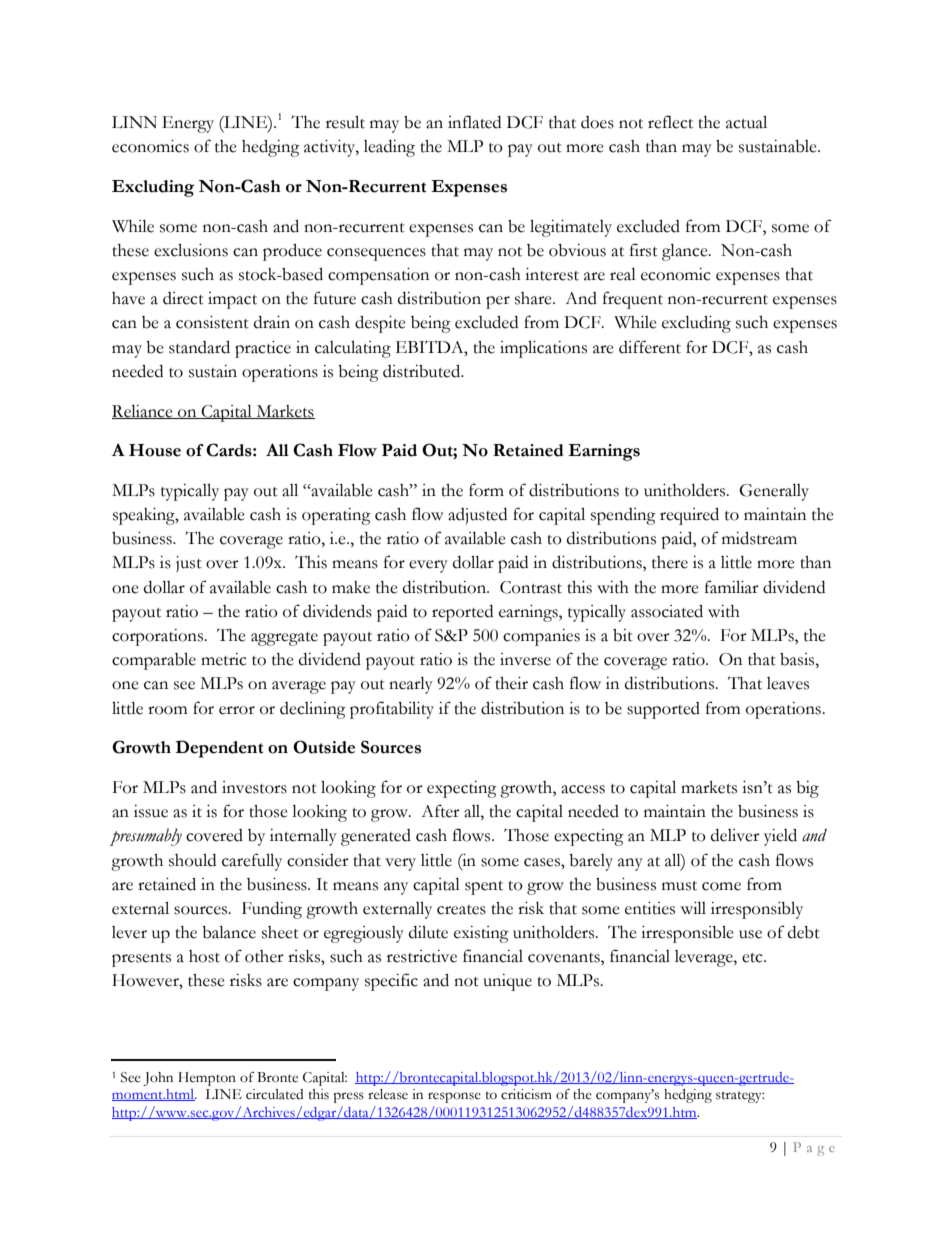 The width and height of the image is (952, 1233). Describe the element at coordinates (474, 122) in the image. I see `inflated` at that location.
